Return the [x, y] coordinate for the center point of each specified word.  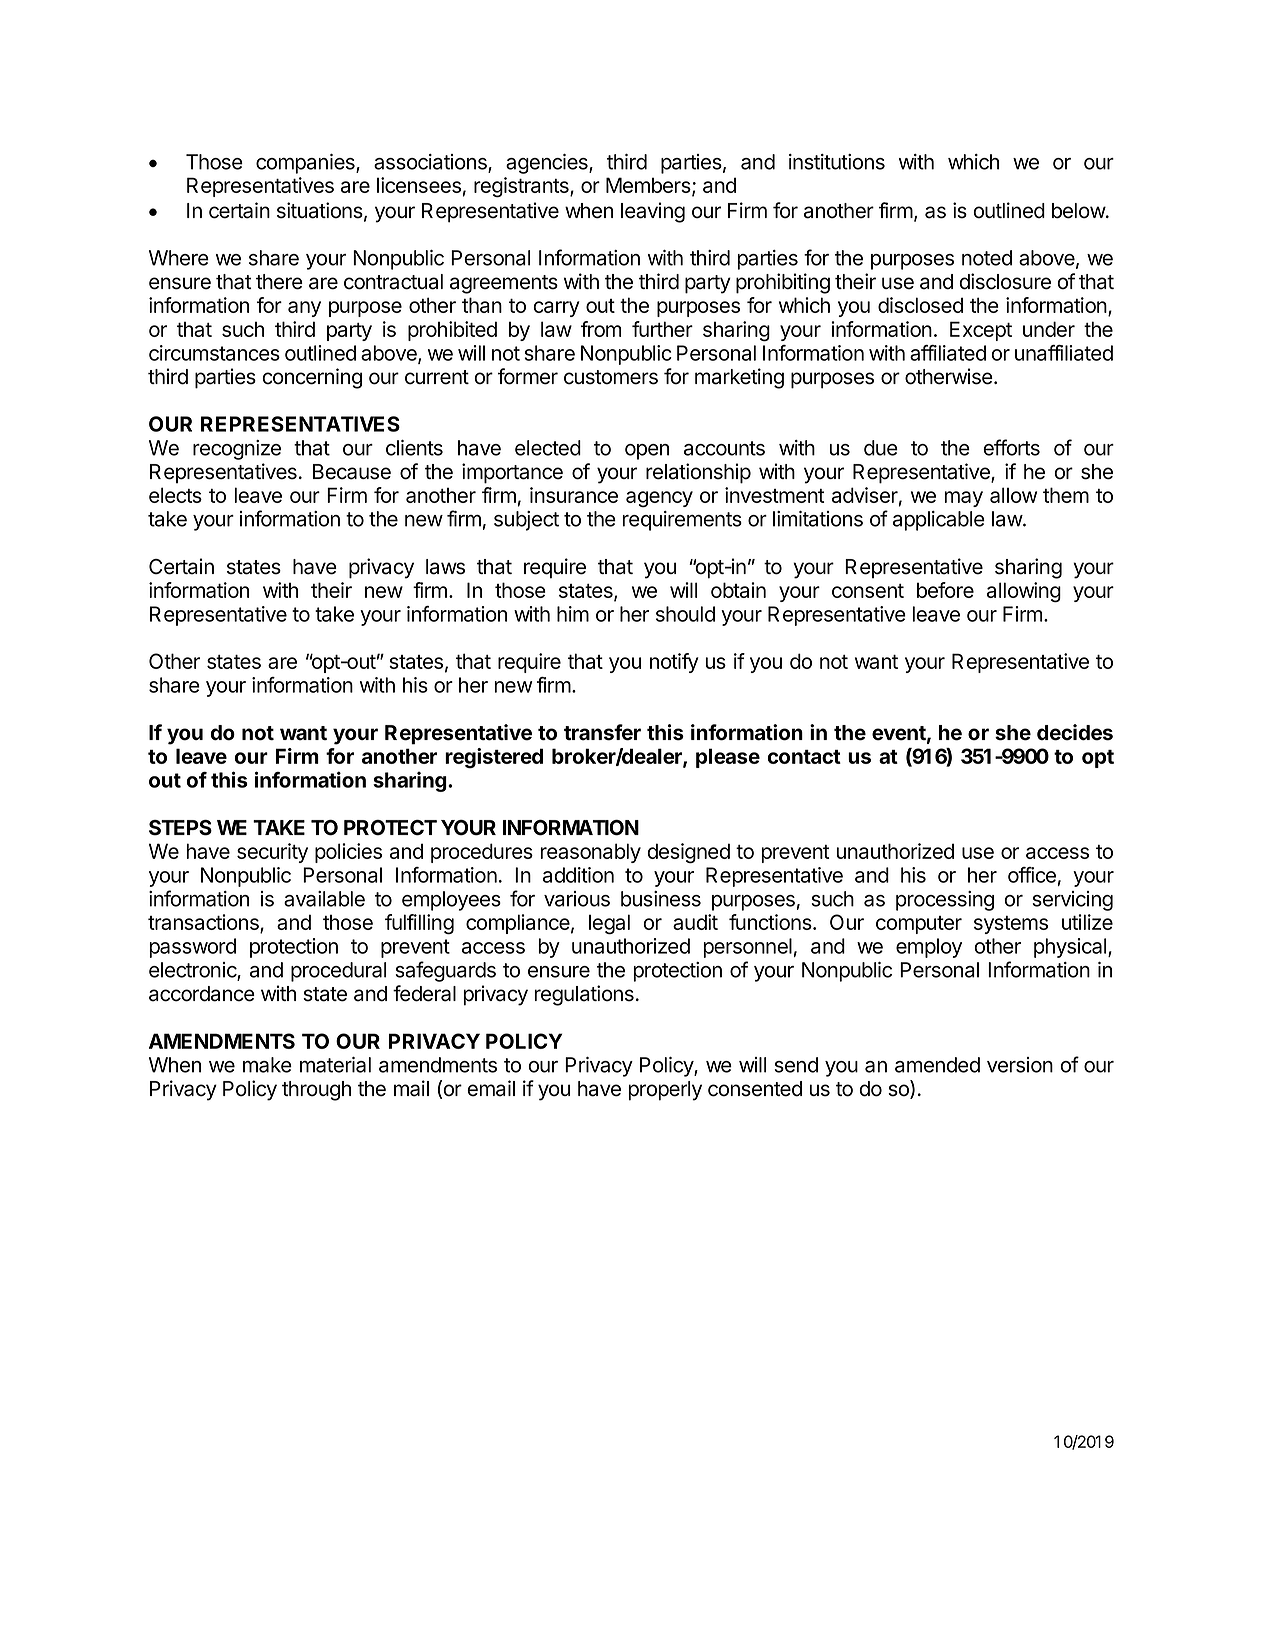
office [1032, 875]
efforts [1011, 447]
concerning [312, 378]
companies [306, 164]
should [685, 614]
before [945, 590]
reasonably [590, 853]
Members [649, 186]
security [272, 853]
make [267, 1065]
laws [445, 567]
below [1079, 211]
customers [611, 377]
